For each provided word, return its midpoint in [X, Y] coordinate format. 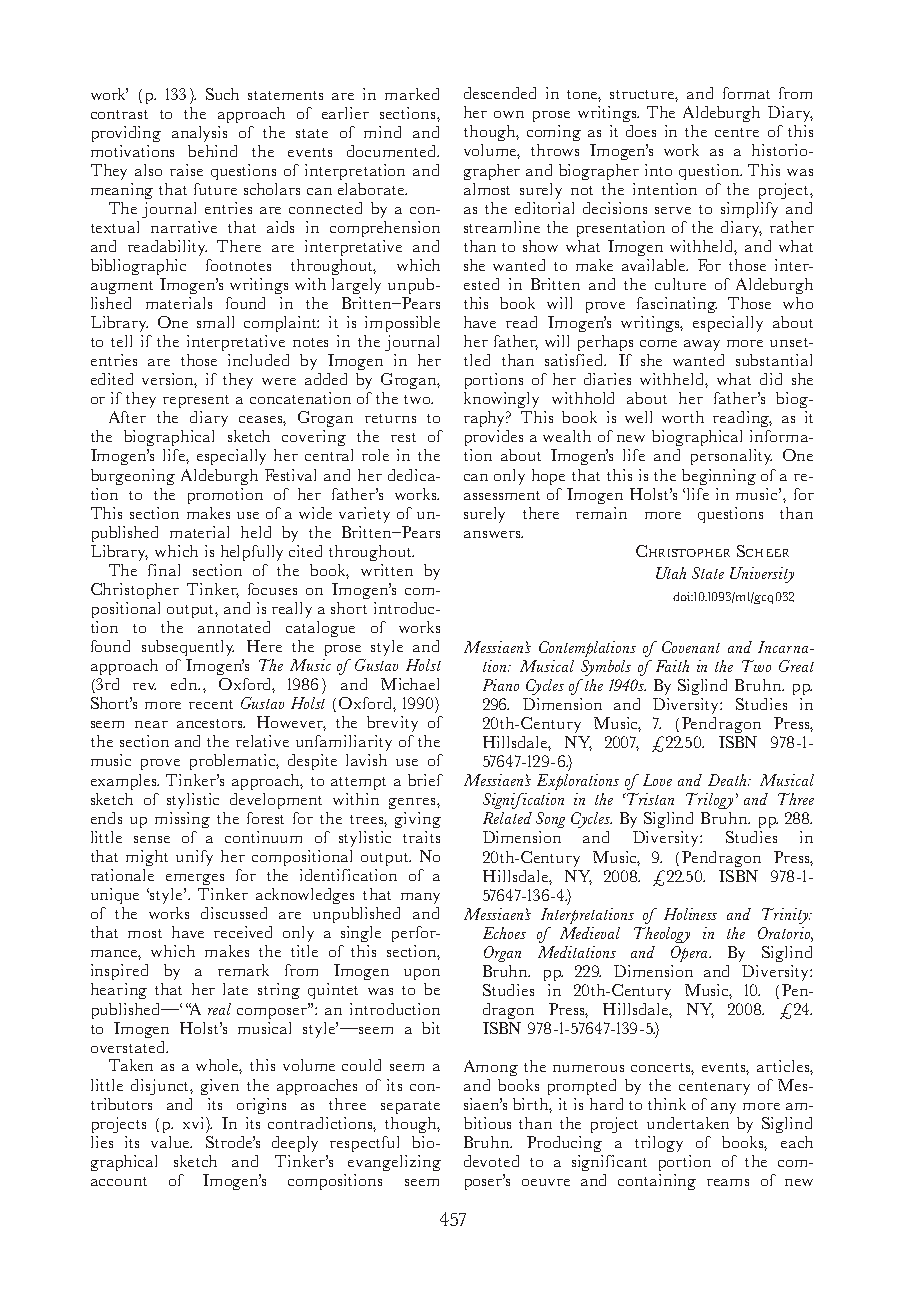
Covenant [691, 647]
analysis [199, 134]
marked [412, 94]
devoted [491, 1161]
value [171, 1142]
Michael [410, 684]
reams [728, 1182]
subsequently [188, 648]
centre [737, 132]
